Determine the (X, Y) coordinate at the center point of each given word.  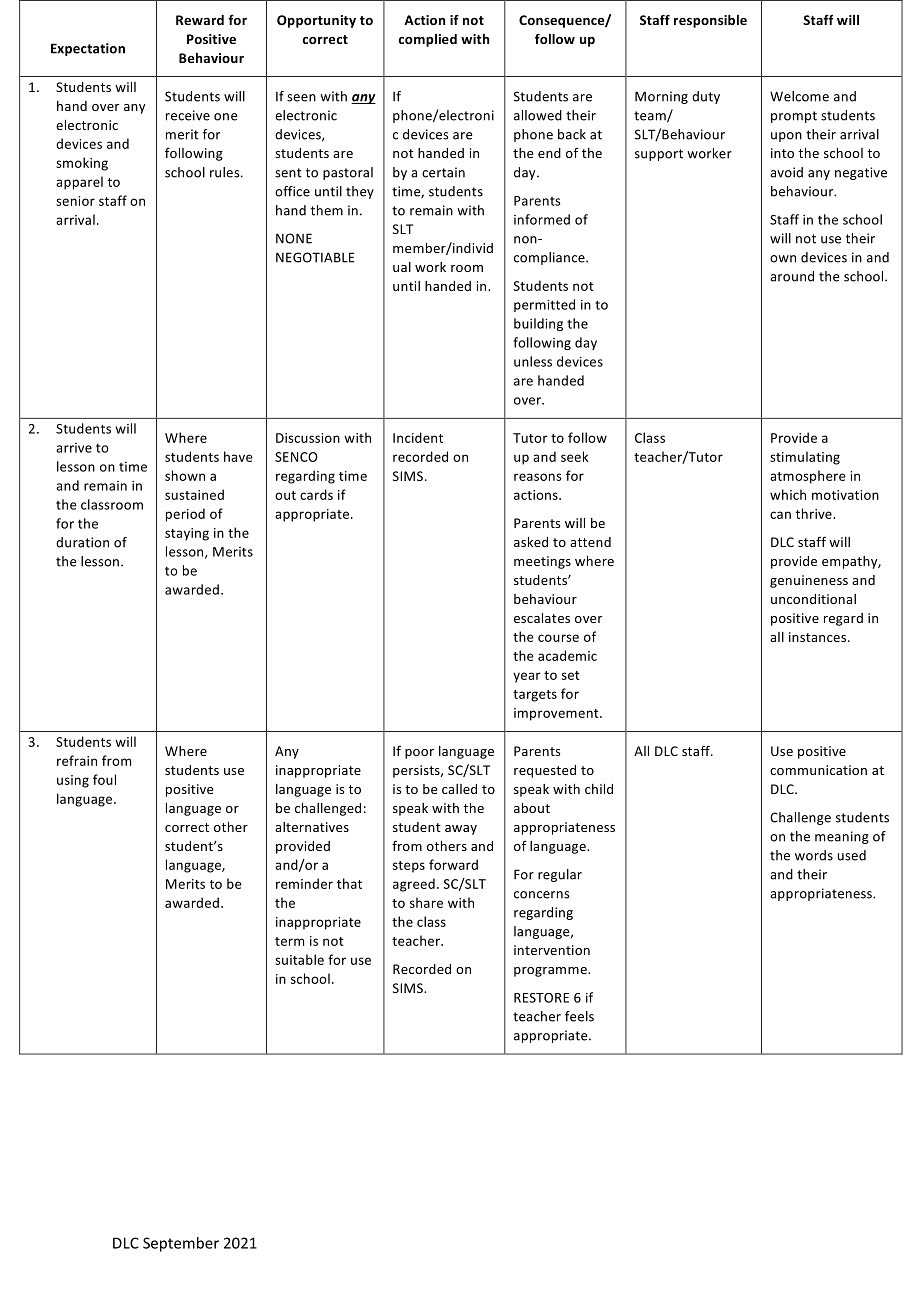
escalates (542, 618)
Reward (200, 20)
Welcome (799, 96)
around (792, 276)
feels (579, 1016)
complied (427, 40)
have (238, 456)
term (289, 941)
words (814, 855)
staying (187, 534)
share (426, 902)
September (181, 1244)
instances (819, 637)
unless (533, 361)
